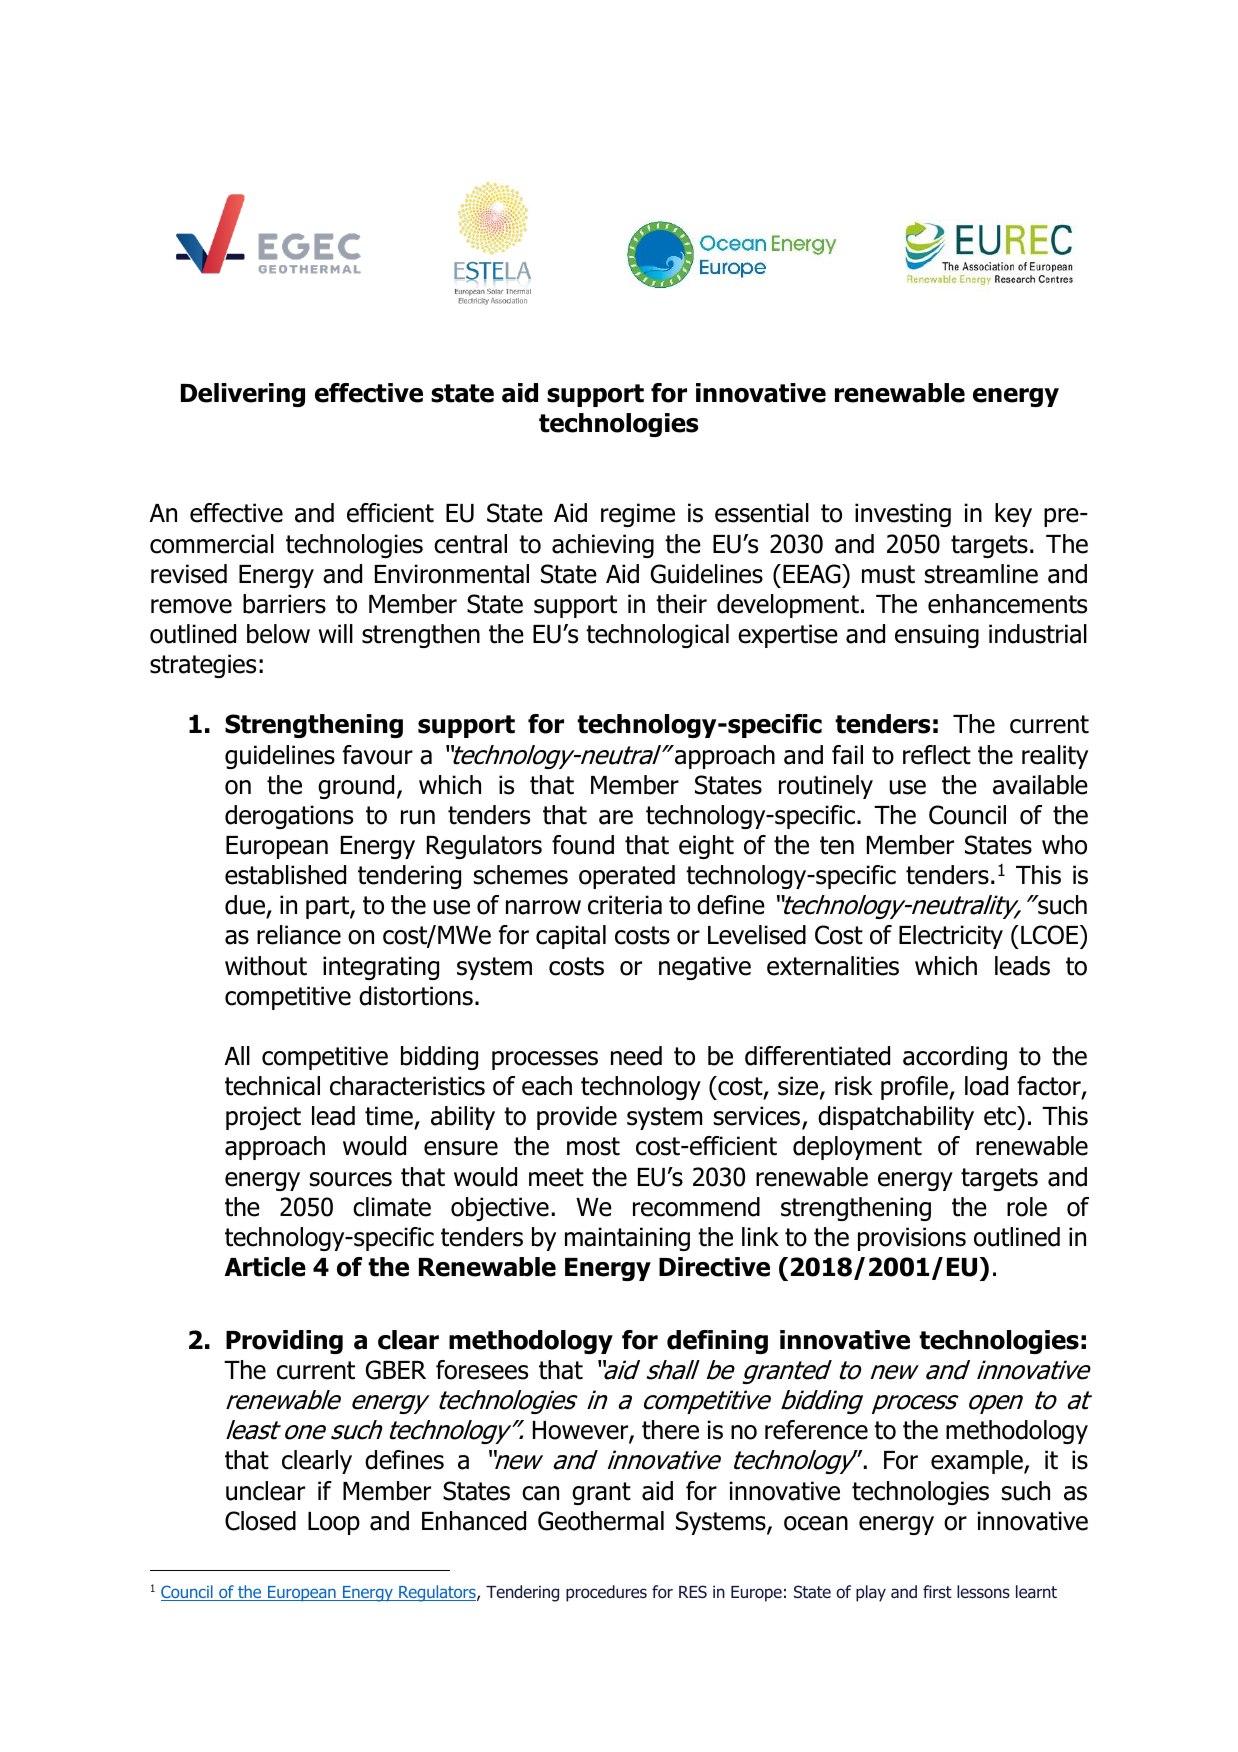  I want to click on procedures, so click(606, 1593).
